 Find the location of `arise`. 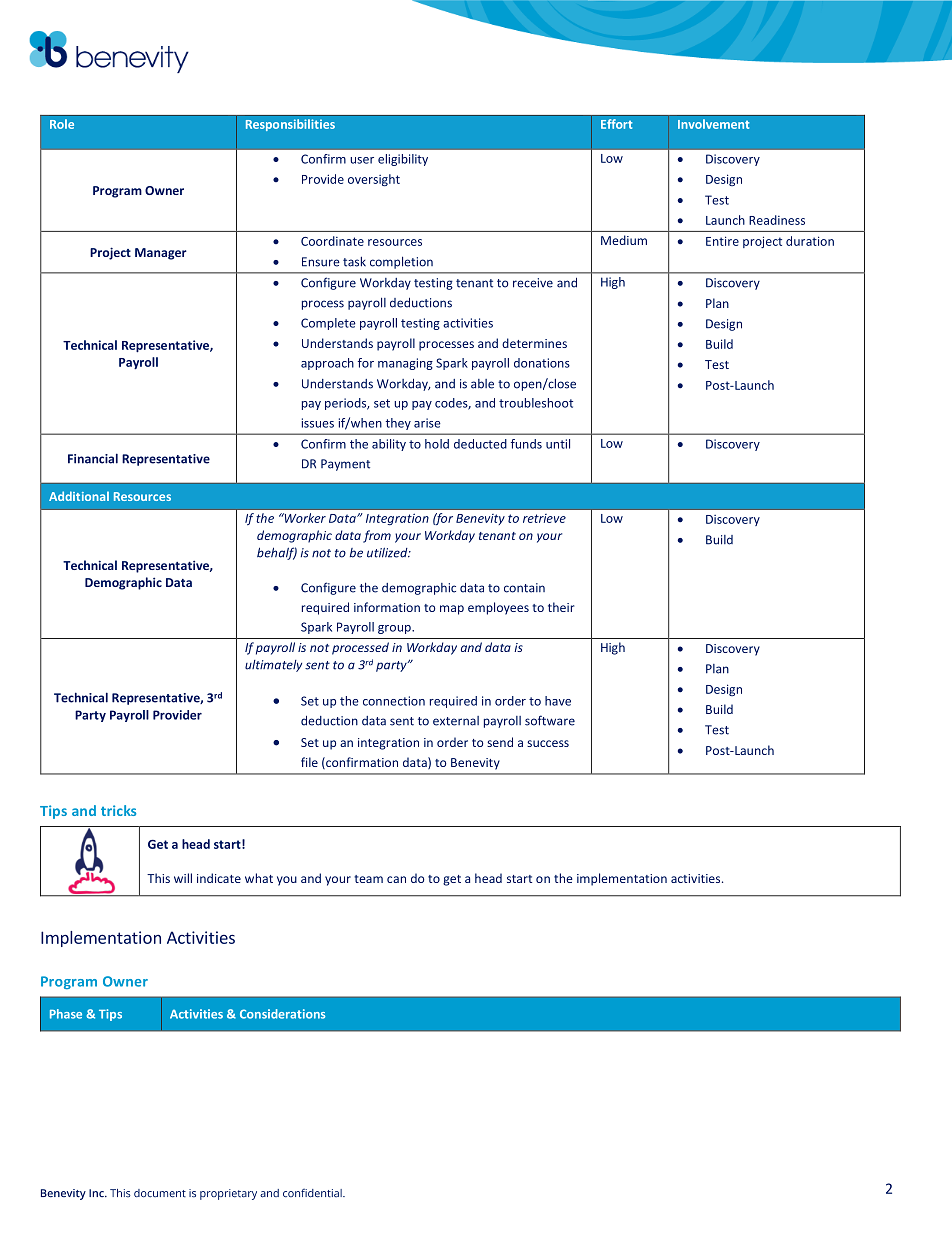

arise is located at coordinates (427, 423).
